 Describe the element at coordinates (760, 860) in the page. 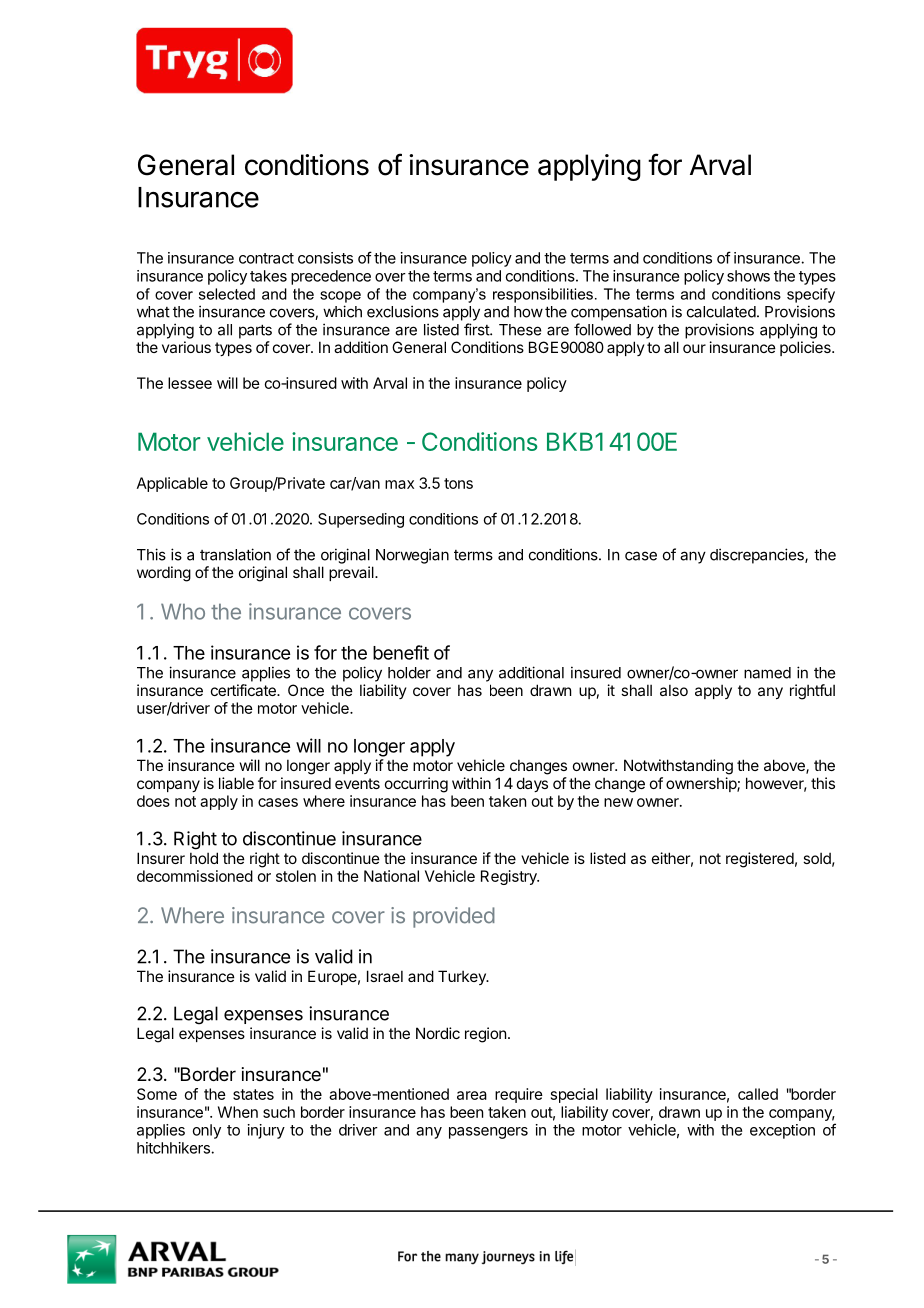

I see `registered` at that location.
